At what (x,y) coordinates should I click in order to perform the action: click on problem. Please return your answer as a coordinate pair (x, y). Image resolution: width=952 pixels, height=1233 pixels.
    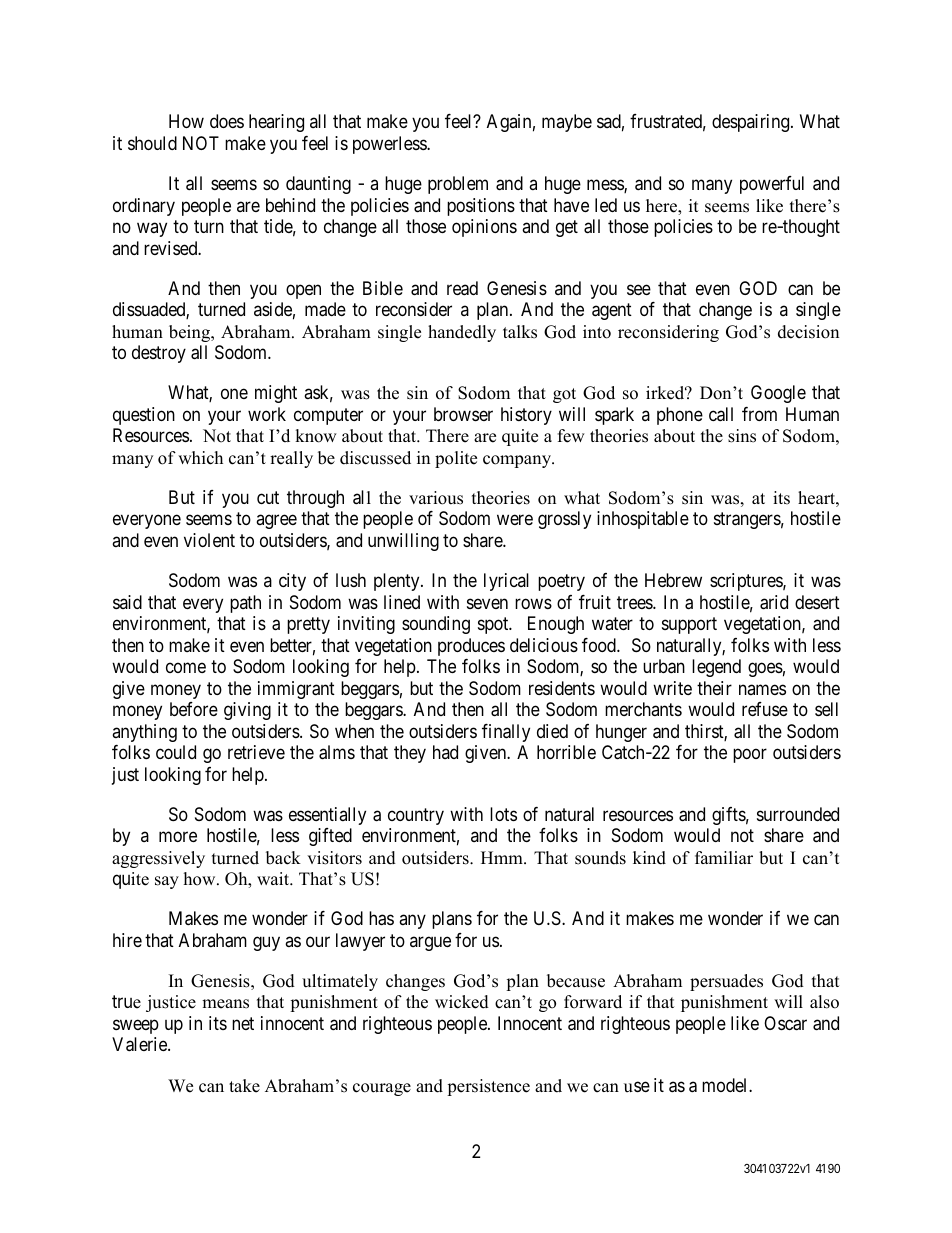
    Looking at the image, I should click on (458, 185).
